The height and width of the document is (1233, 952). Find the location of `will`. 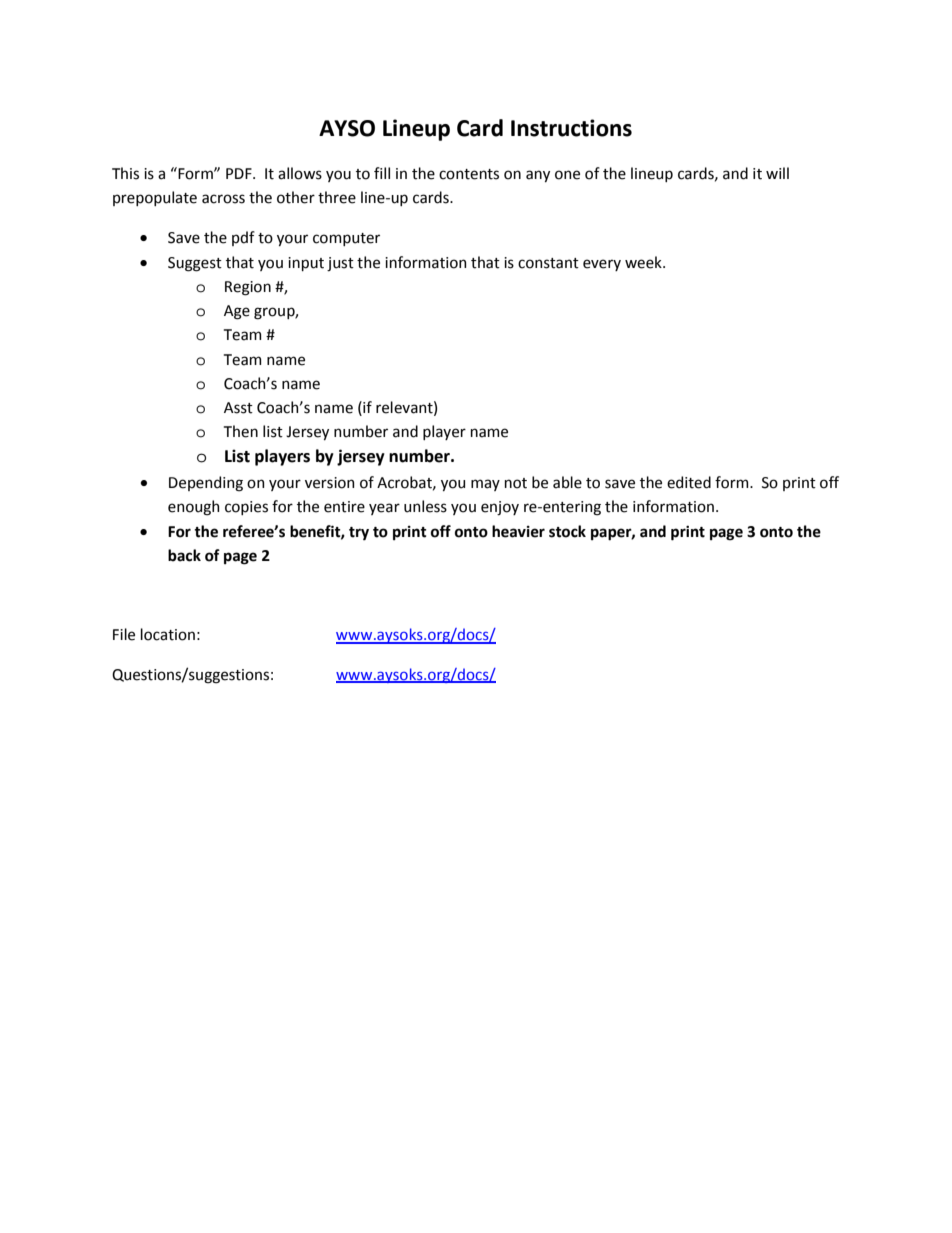

will is located at coordinates (777, 173).
